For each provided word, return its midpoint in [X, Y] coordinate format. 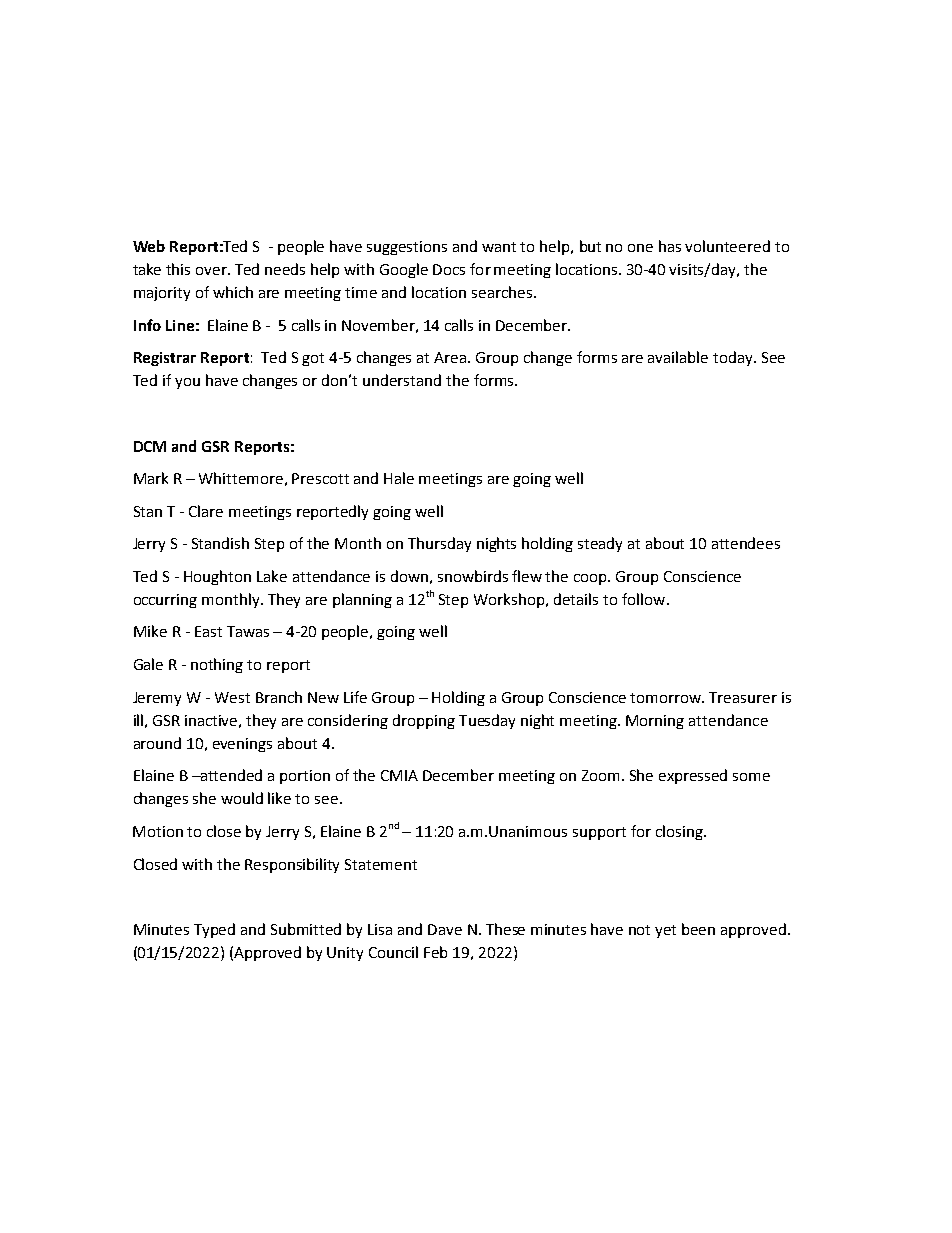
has [670, 246]
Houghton [217, 577]
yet [665, 931]
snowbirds [473, 576]
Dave [445, 929]
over [212, 271]
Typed [214, 930]
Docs [449, 269]
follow [645, 599]
